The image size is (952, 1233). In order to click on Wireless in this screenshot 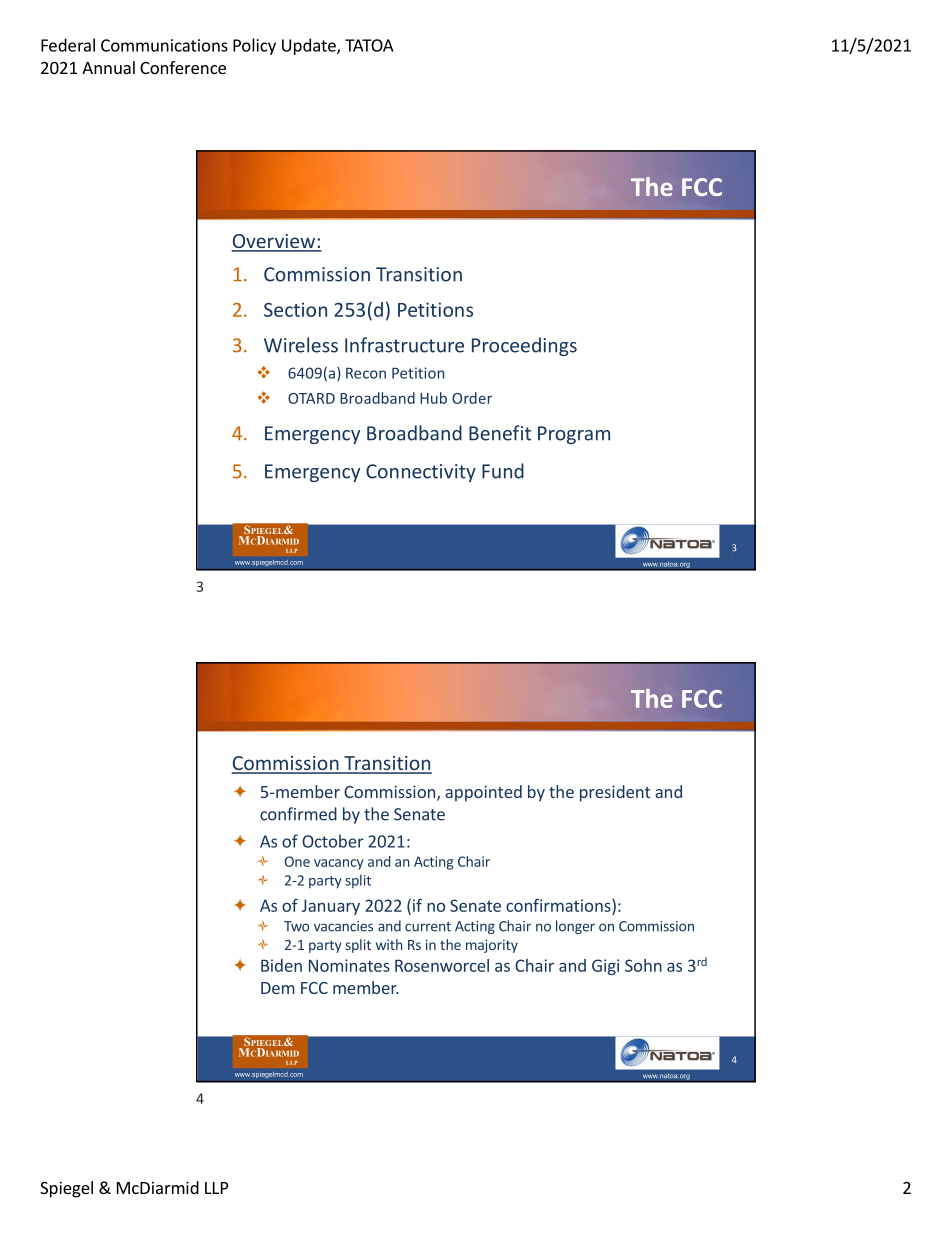, I will do `click(301, 345)`.
